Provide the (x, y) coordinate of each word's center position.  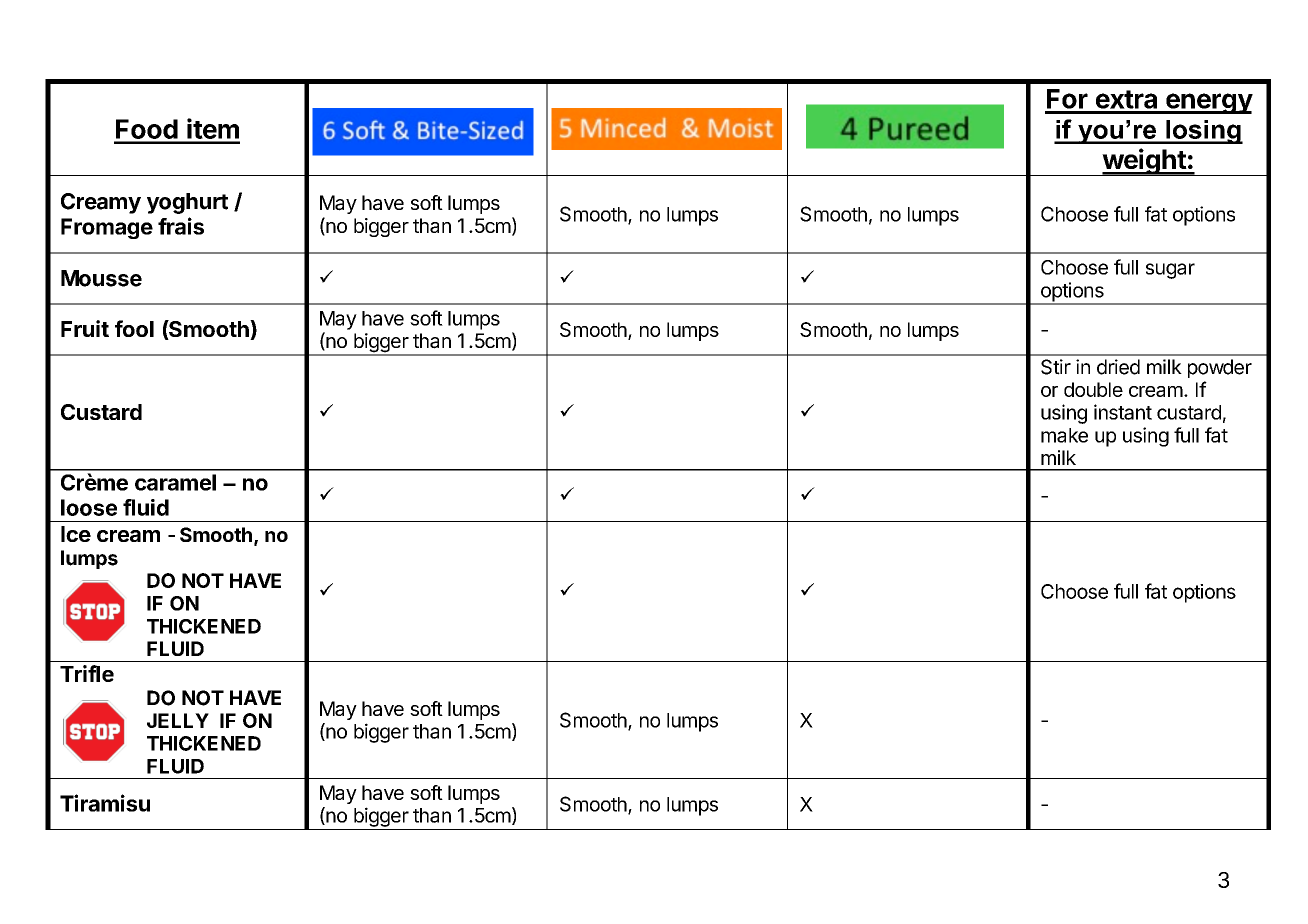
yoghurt (187, 203)
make (1064, 435)
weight (1144, 162)
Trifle (87, 673)
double (1093, 389)
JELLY (178, 720)
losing (1203, 132)
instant (1123, 412)
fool (134, 328)
